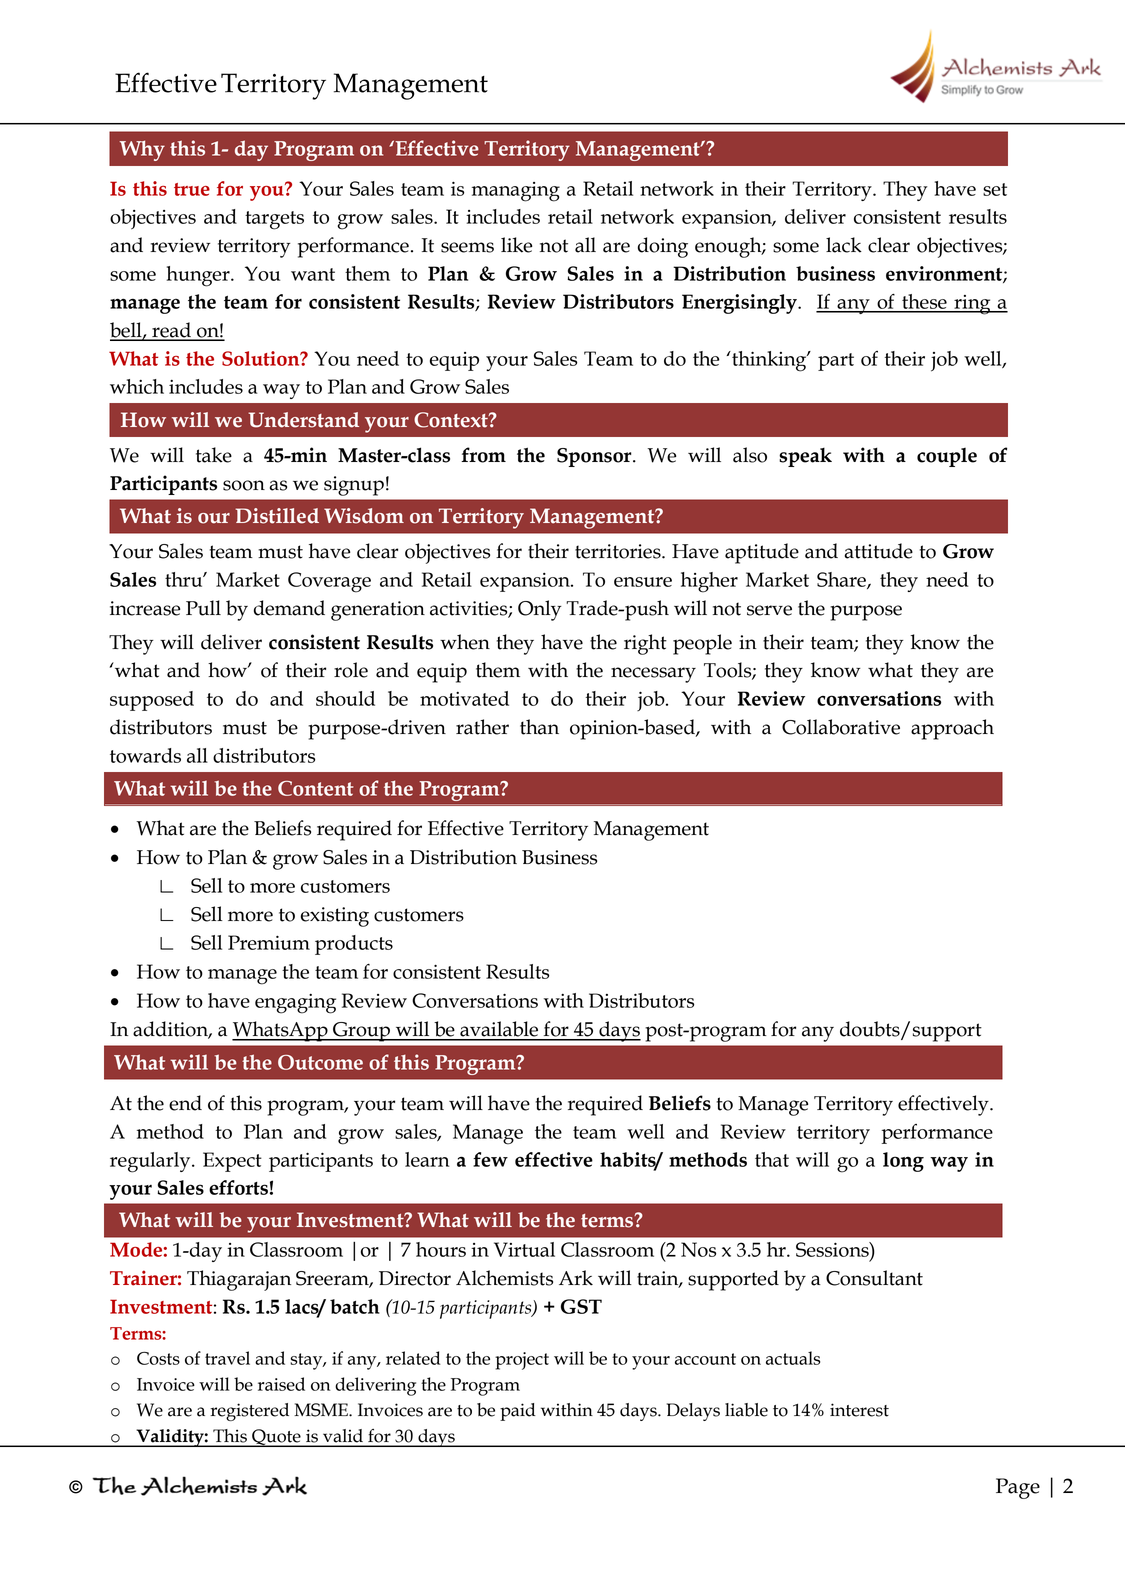 The width and height of the screenshot is (1125, 1591). Describe the element at coordinates (276, 1438) in the screenshot. I see `Quote` at that location.
